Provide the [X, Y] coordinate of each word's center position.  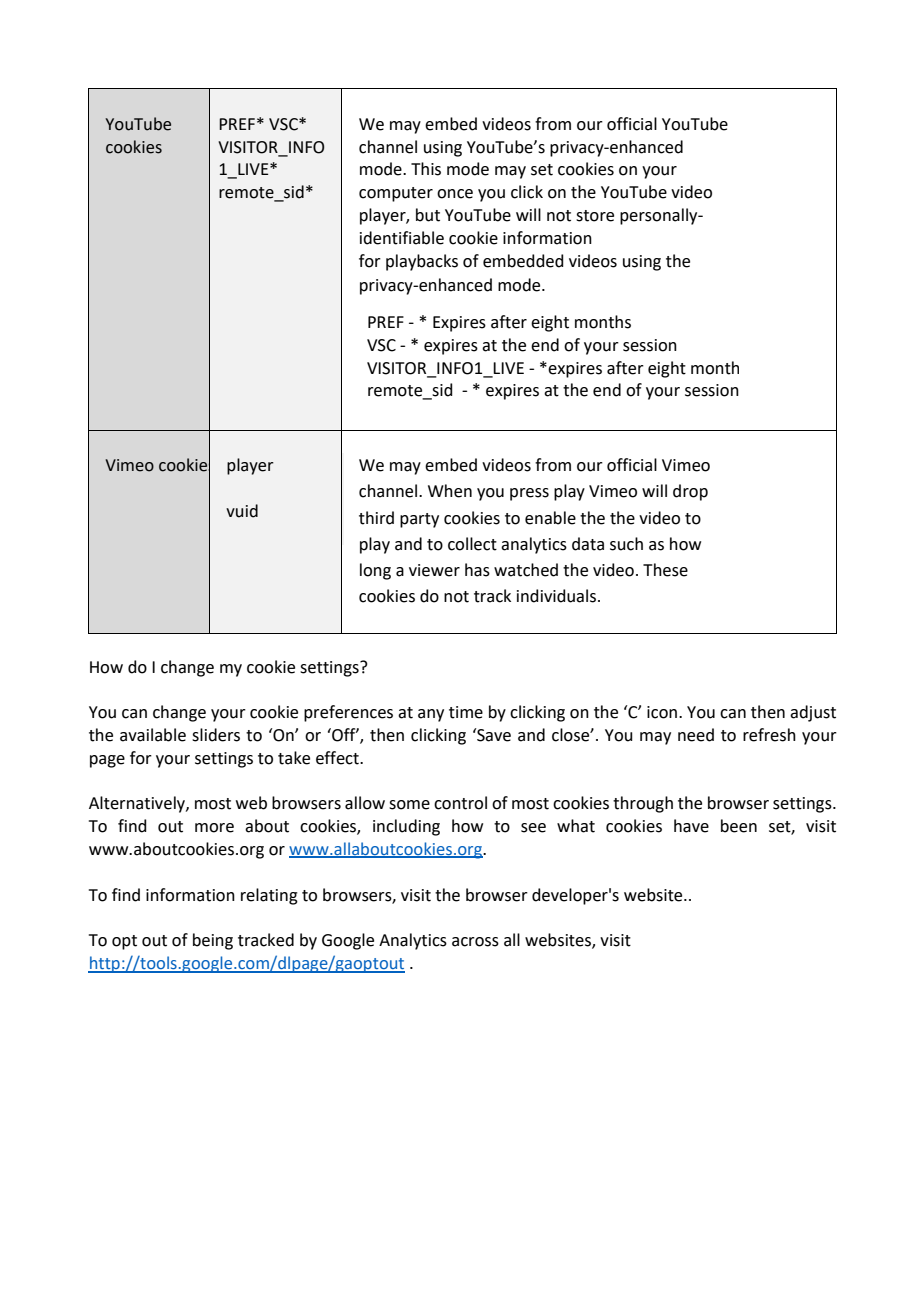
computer [396, 194]
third [376, 518]
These [665, 570]
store [595, 216]
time [466, 712]
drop [690, 492]
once [455, 194]
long [375, 571]
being [213, 941]
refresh [769, 735]
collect [472, 544]
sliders [216, 735]
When [450, 491]
